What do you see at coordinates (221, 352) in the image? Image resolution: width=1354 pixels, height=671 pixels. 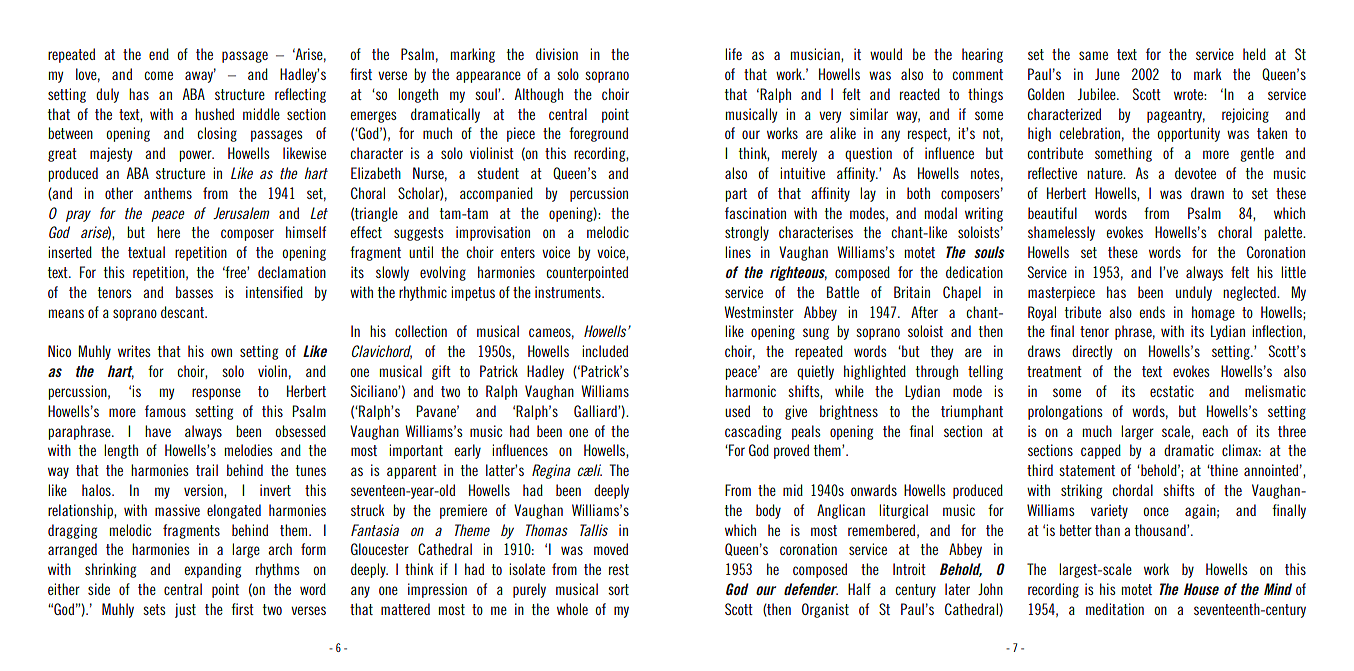 I see `own` at bounding box center [221, 352].
